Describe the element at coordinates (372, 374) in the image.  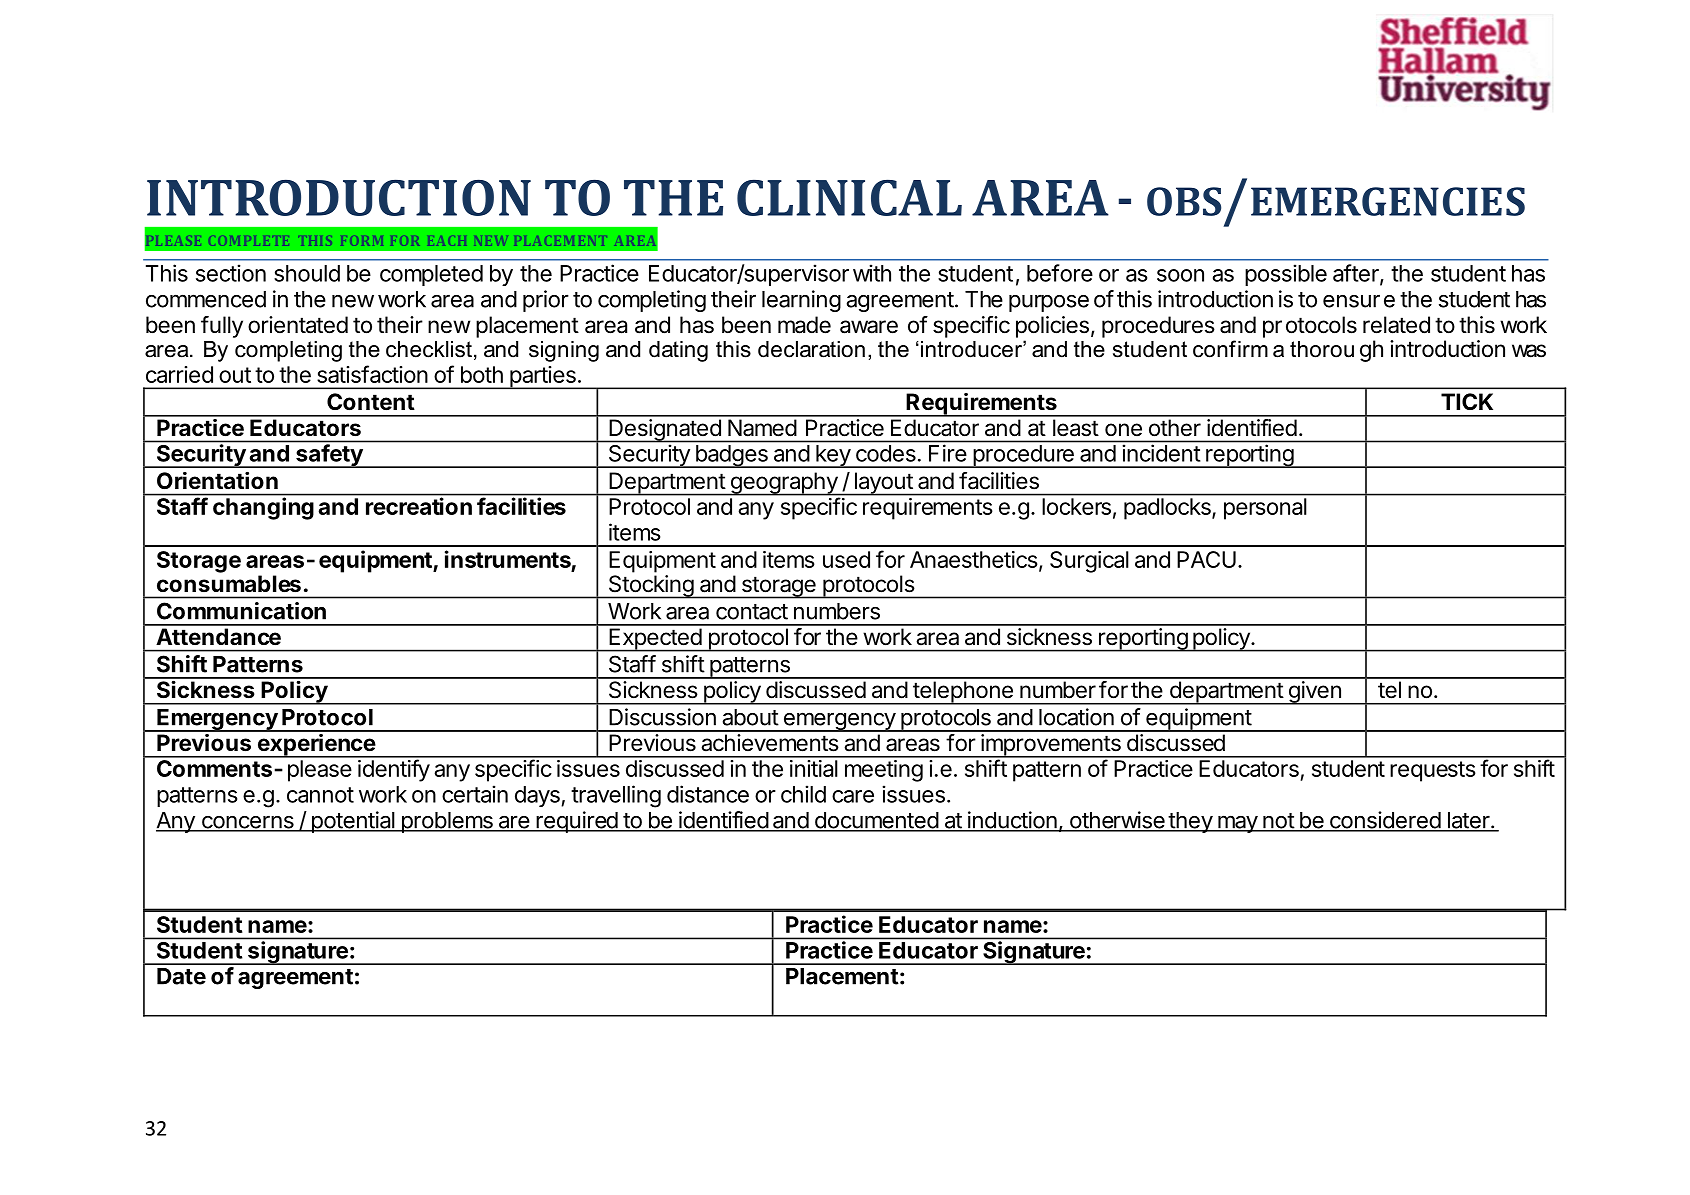
I see `satisfaction` at that location.
